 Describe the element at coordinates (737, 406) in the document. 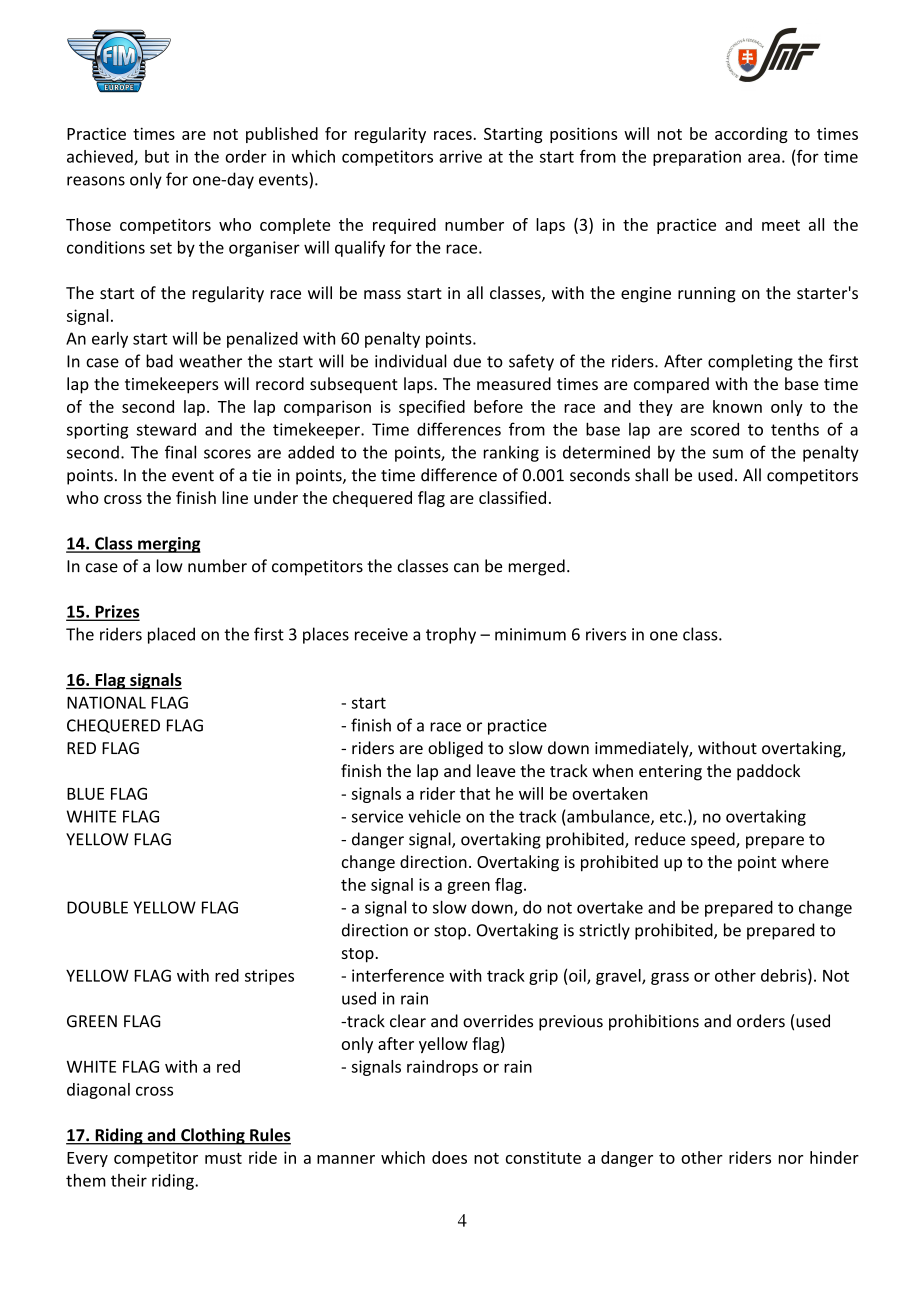

I see `known` at that location.
